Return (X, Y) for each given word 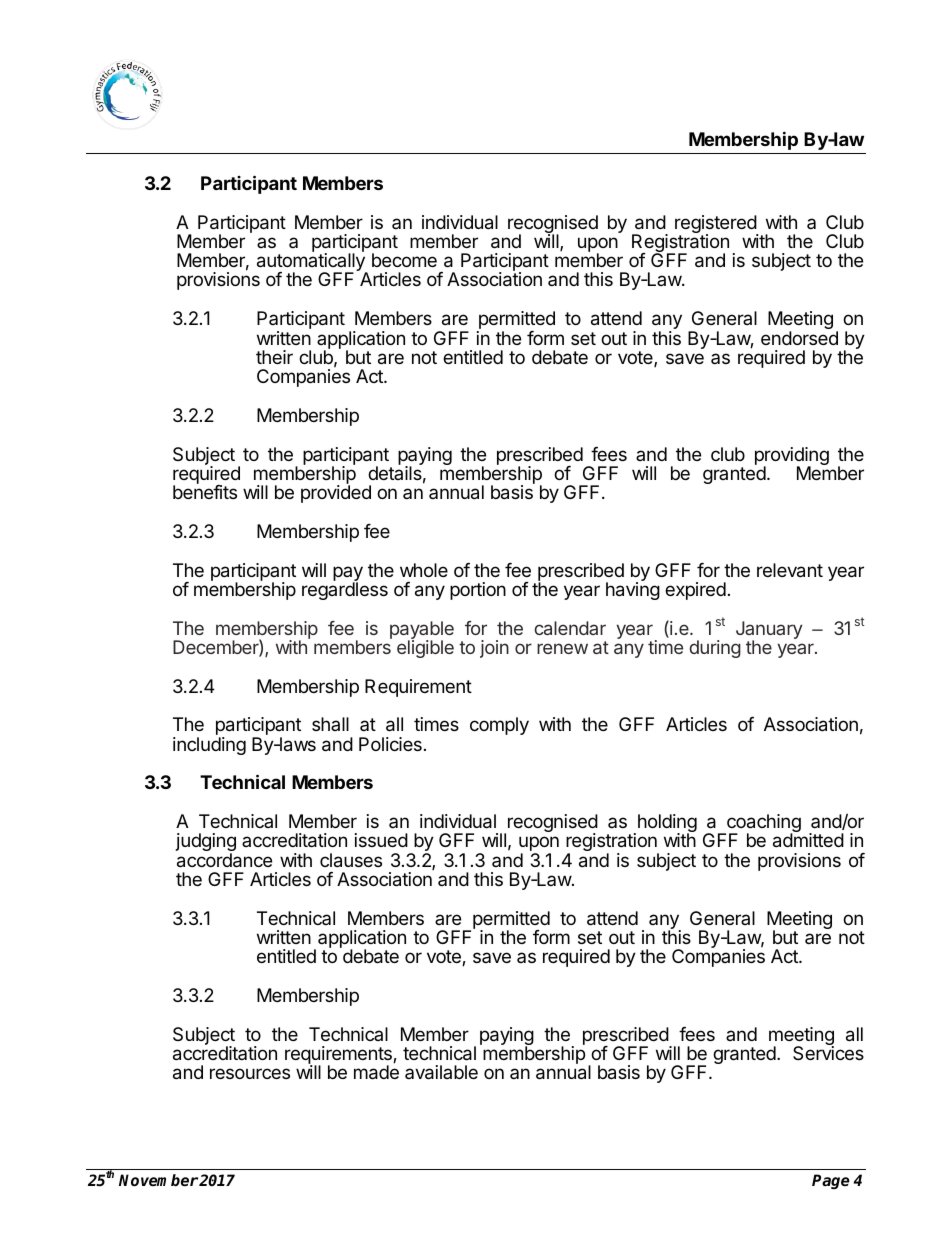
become (404, 260)
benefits (205, 492)
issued (381, 840)
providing (792, 457)
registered (716, 225)
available (441, 1072)
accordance (224, 860)
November (158, 1180)
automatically (312, 263)
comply (499, 726)
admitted (808, 840)
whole (424, 570)
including (209, 746)
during (715, 649)
